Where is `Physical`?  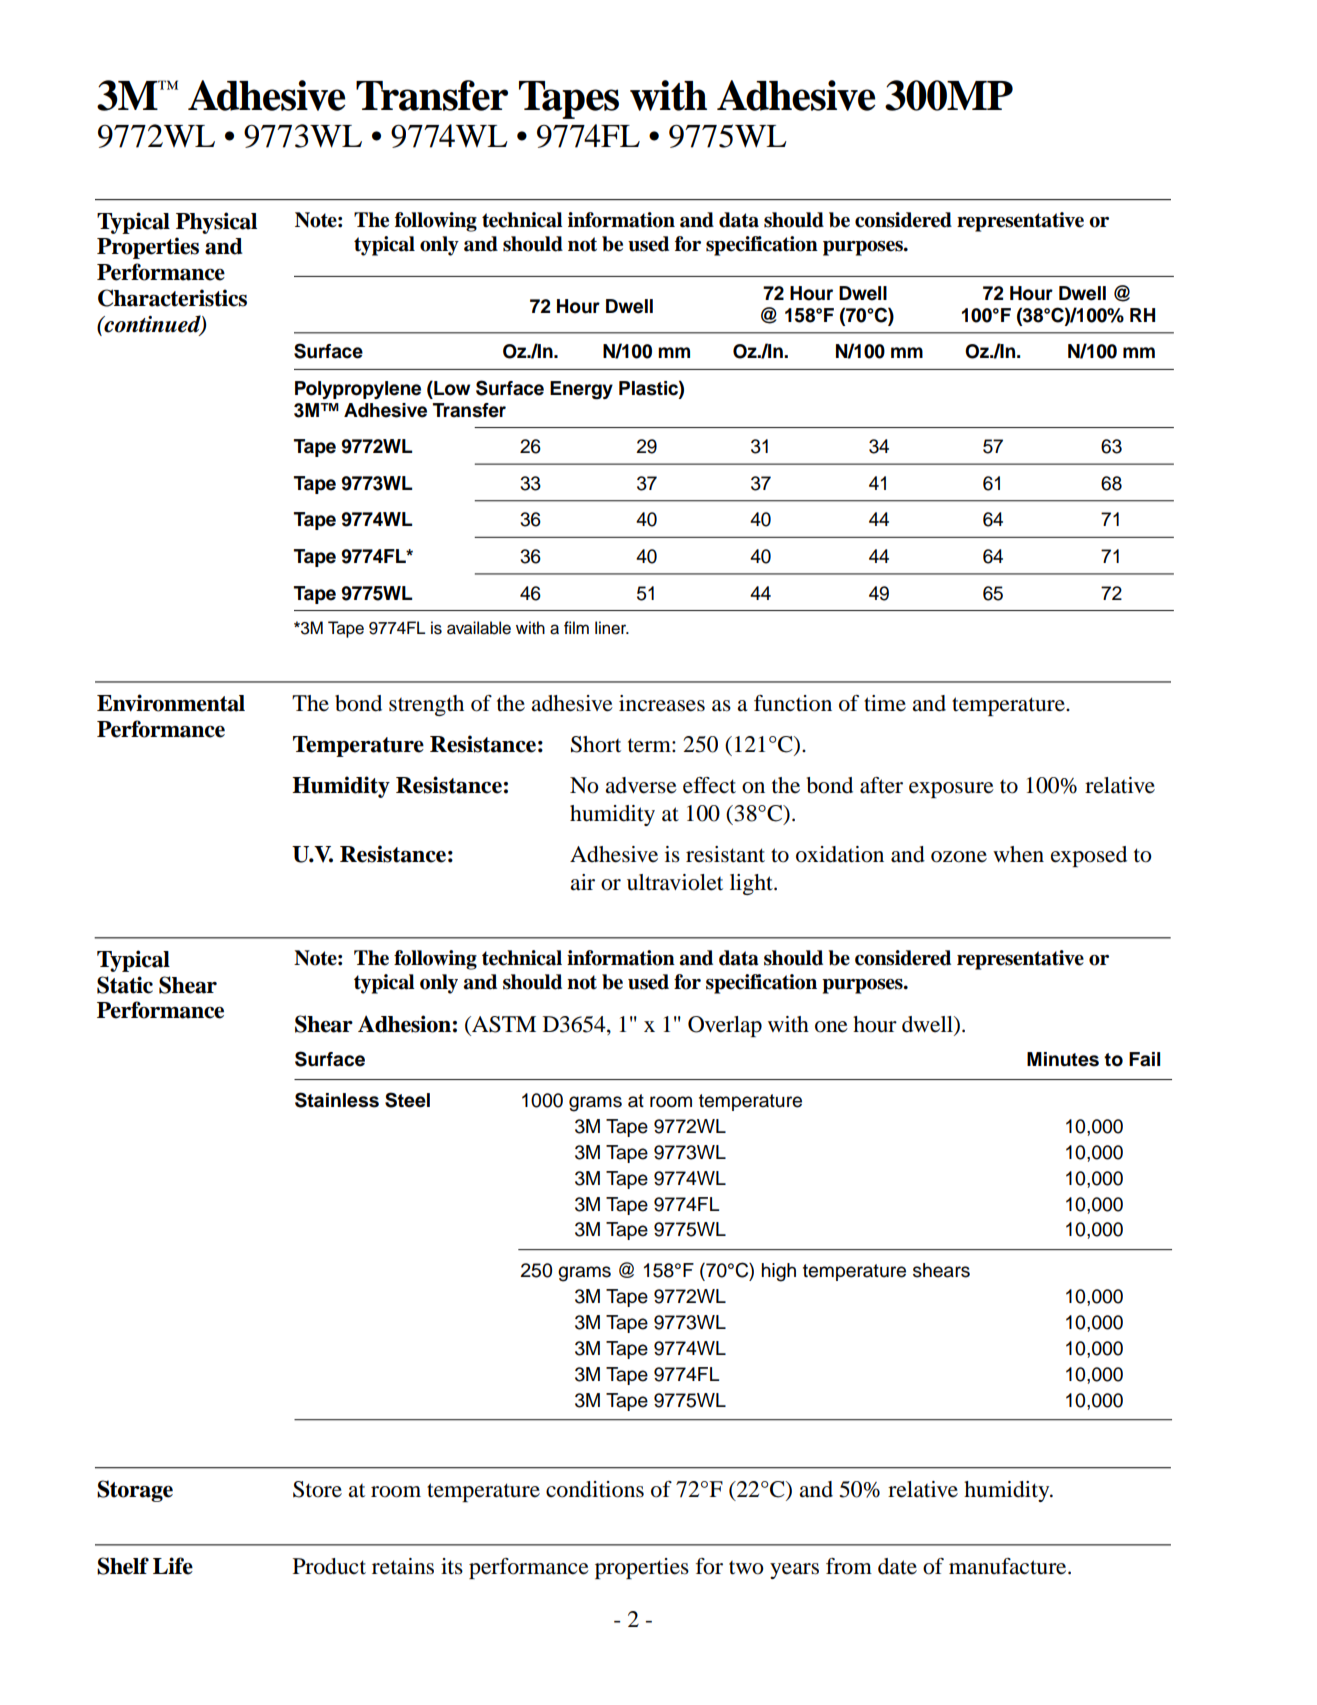 Physical is located at coordinates (216, 223).
